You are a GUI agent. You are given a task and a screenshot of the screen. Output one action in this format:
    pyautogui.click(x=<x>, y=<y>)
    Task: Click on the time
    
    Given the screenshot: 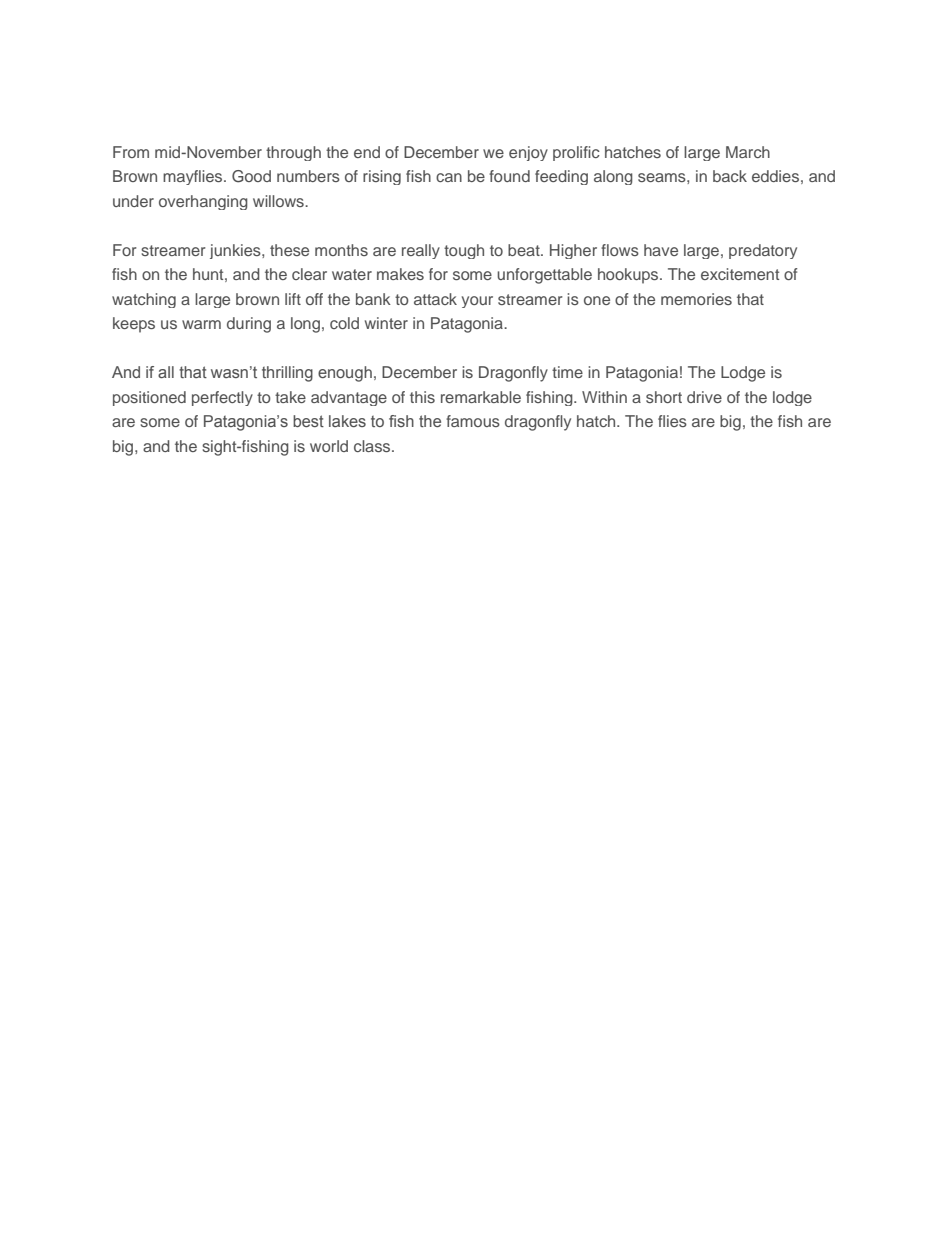 What is the action you would take?
    pyautogui.click(x=567, y=372)
